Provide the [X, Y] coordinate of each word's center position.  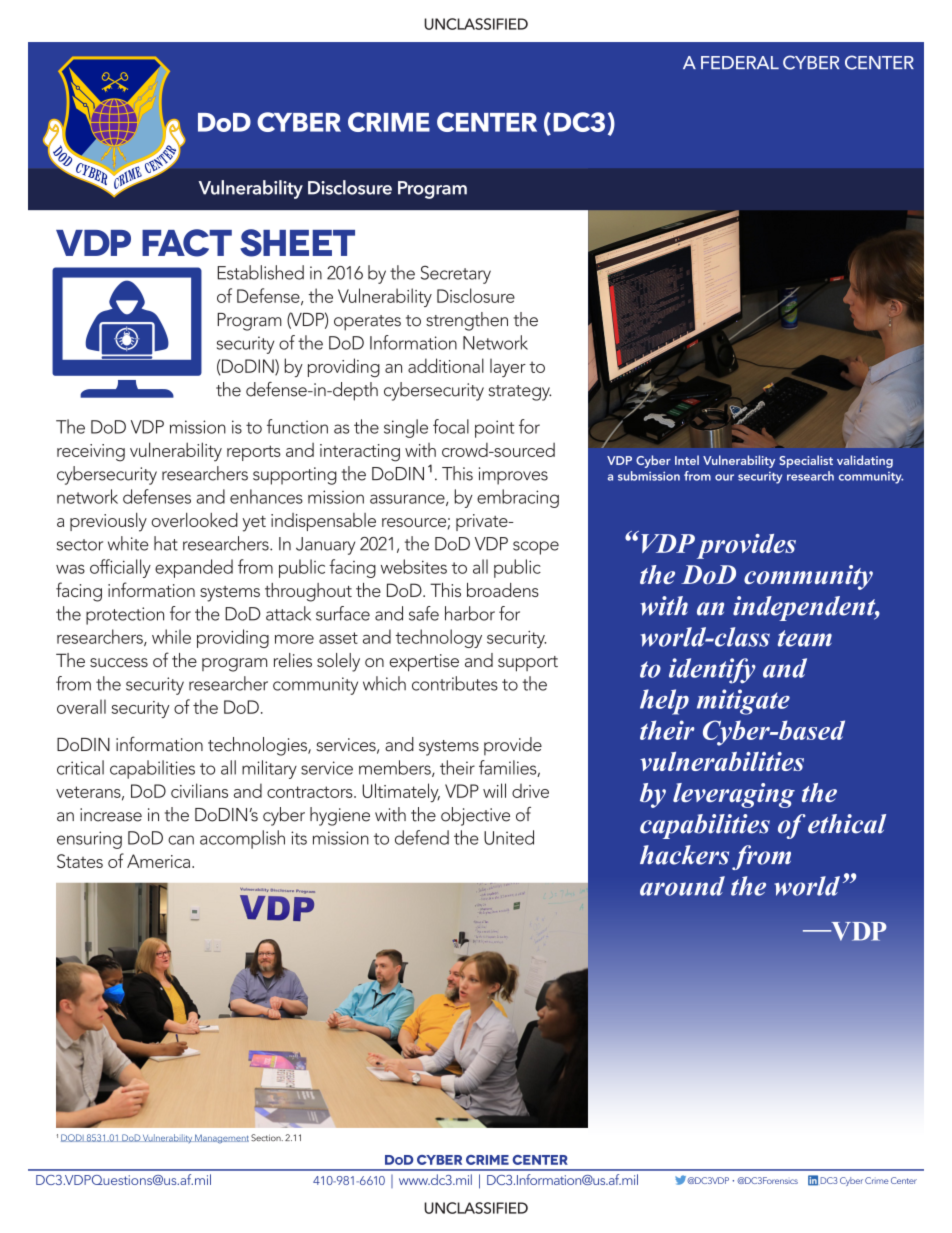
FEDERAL [740, 62]
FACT [187, 243]
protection [125, 616]
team [805, 638]
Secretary [456, 275]
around [682, 886]
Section [267, 1138]
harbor [470, 613]
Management [221, 1139]
